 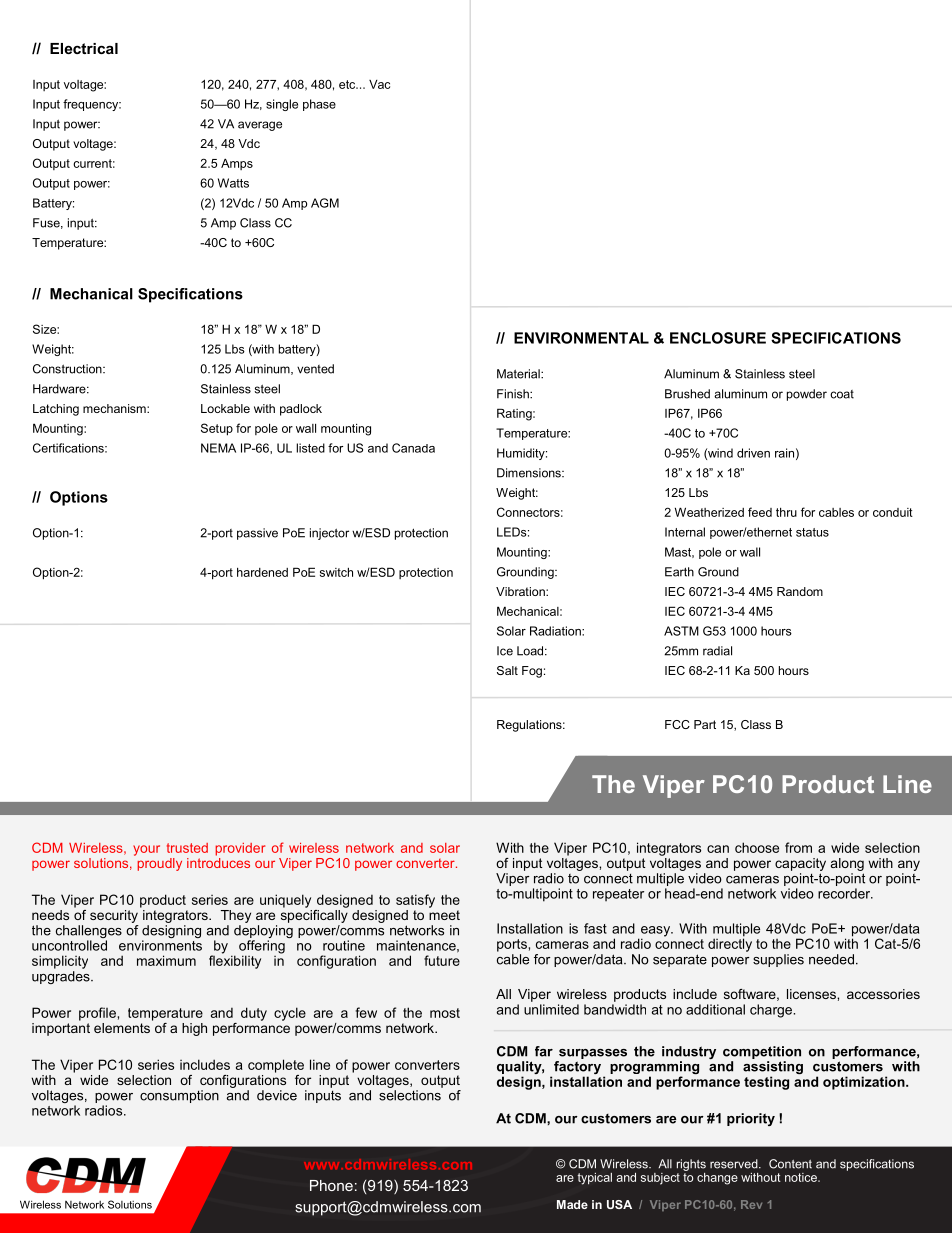 I want to click on Vac, so click(x=379, y=84).
